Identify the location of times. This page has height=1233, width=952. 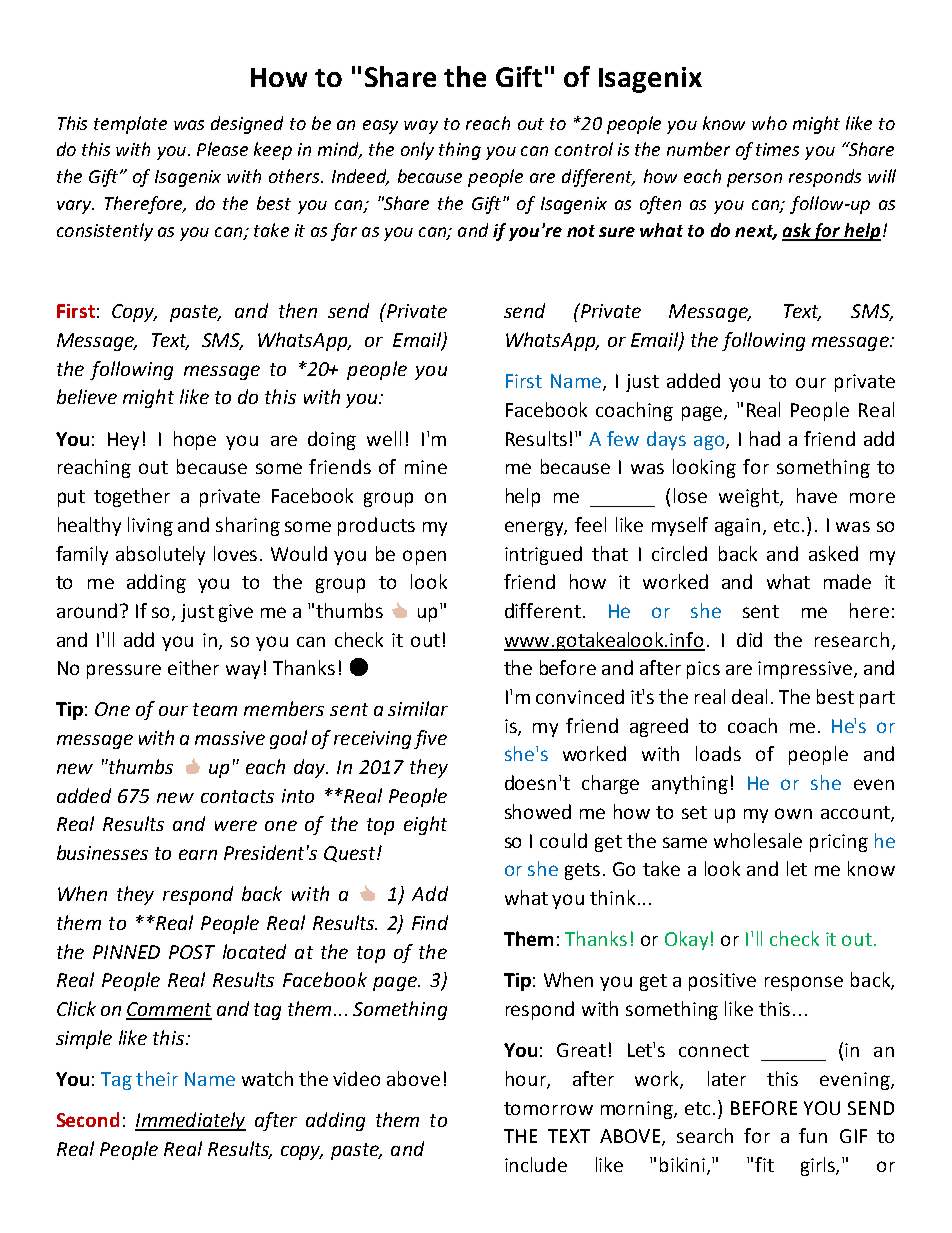
(777, 149).
